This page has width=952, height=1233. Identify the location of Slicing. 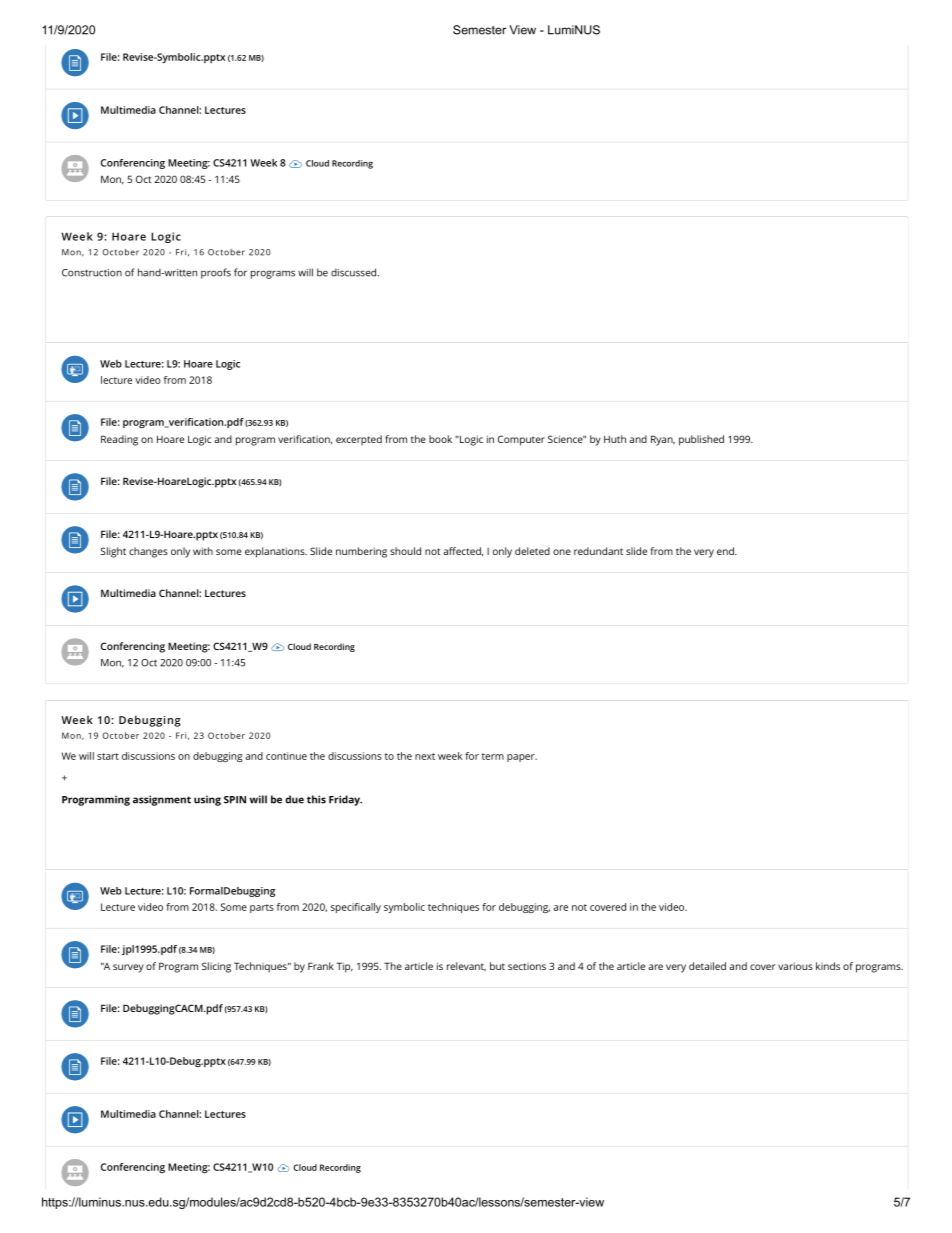
(216, 967).
